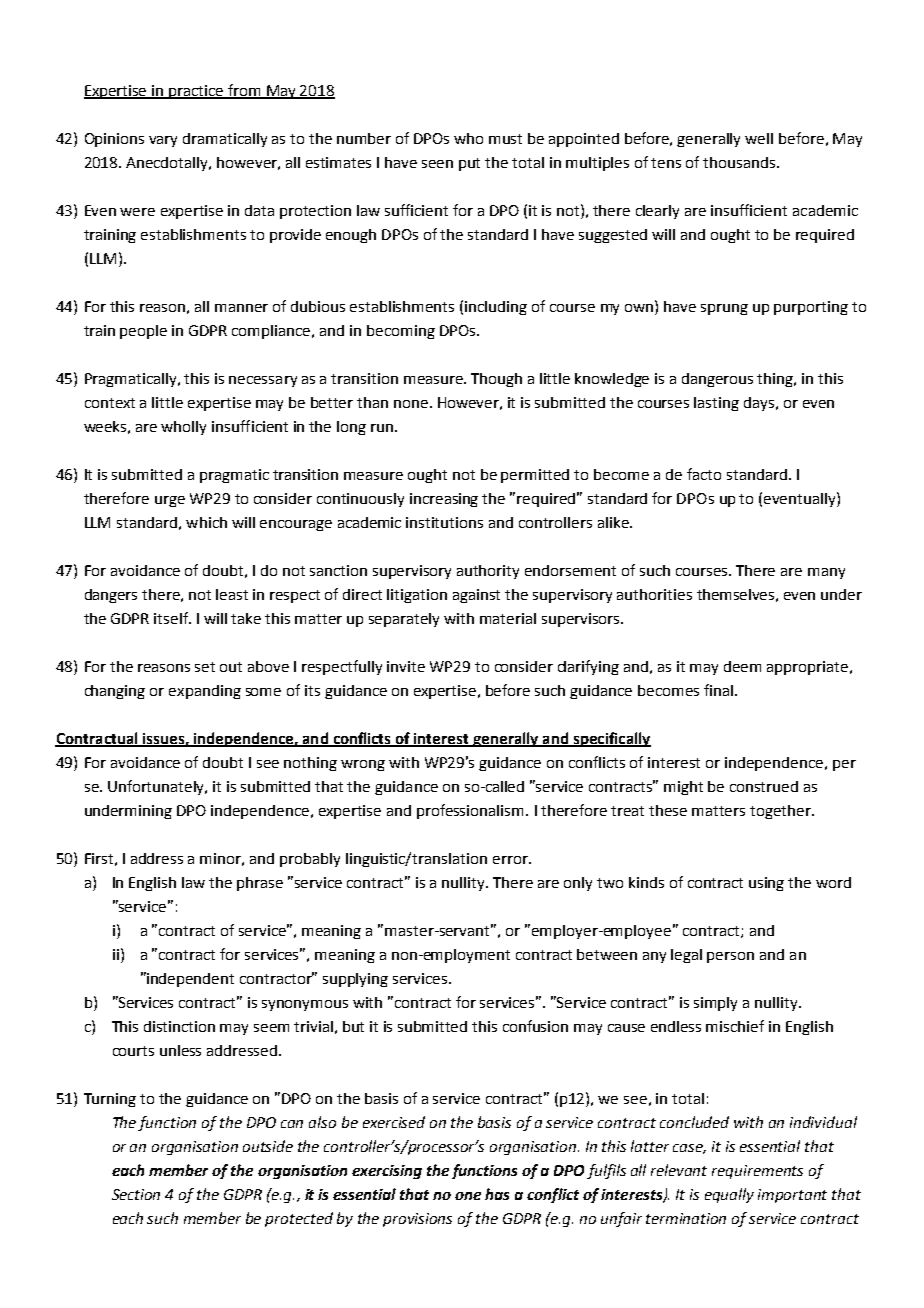  What do you see at coordinates (444, 500) in the screenshot?
I see `increasing` at bounding box center [444, 500].
